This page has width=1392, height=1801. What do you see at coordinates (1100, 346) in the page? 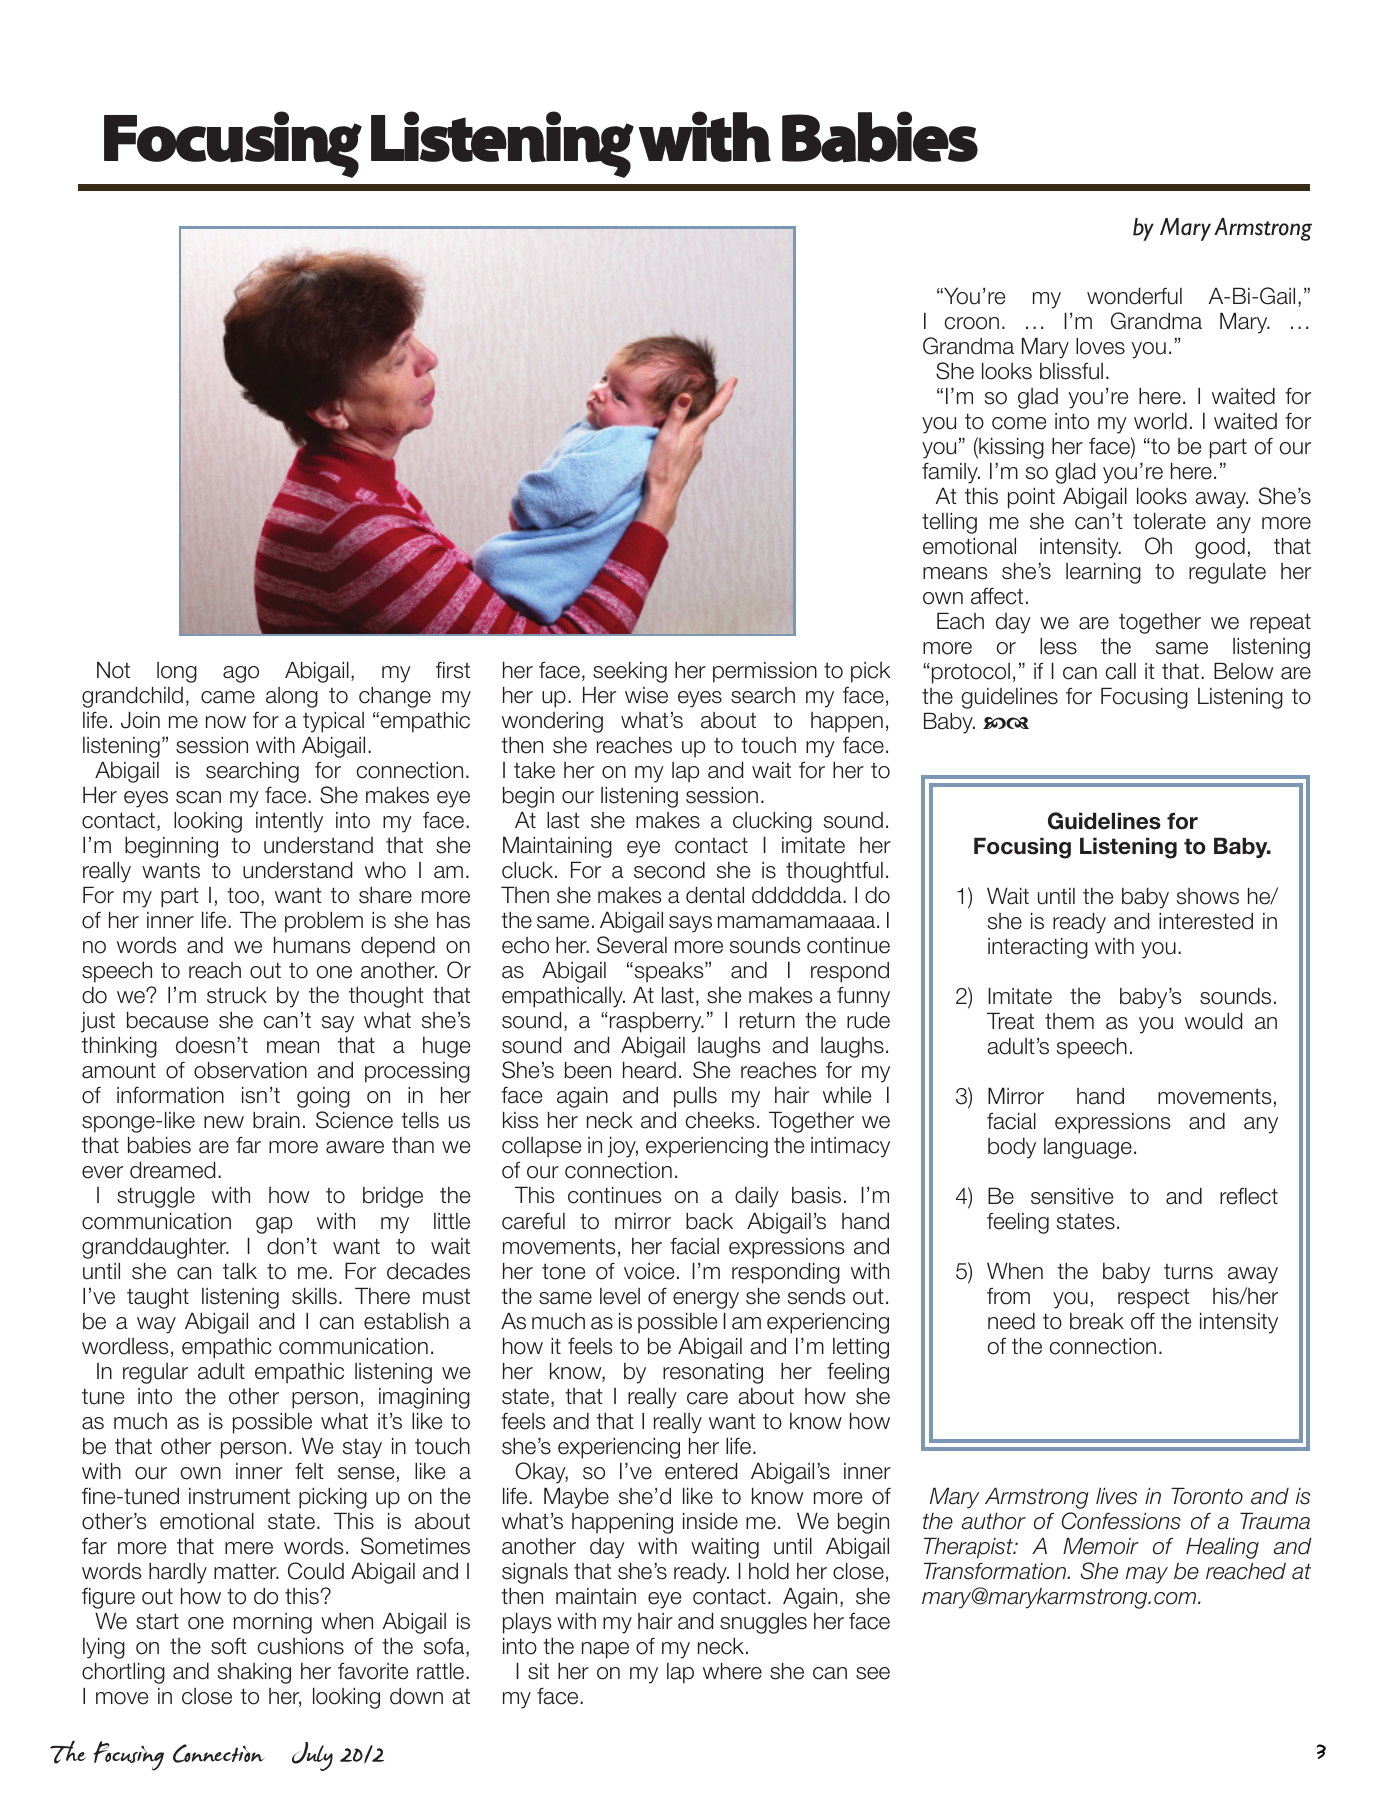
I see `loves` at bounding box center [1100, 346].
